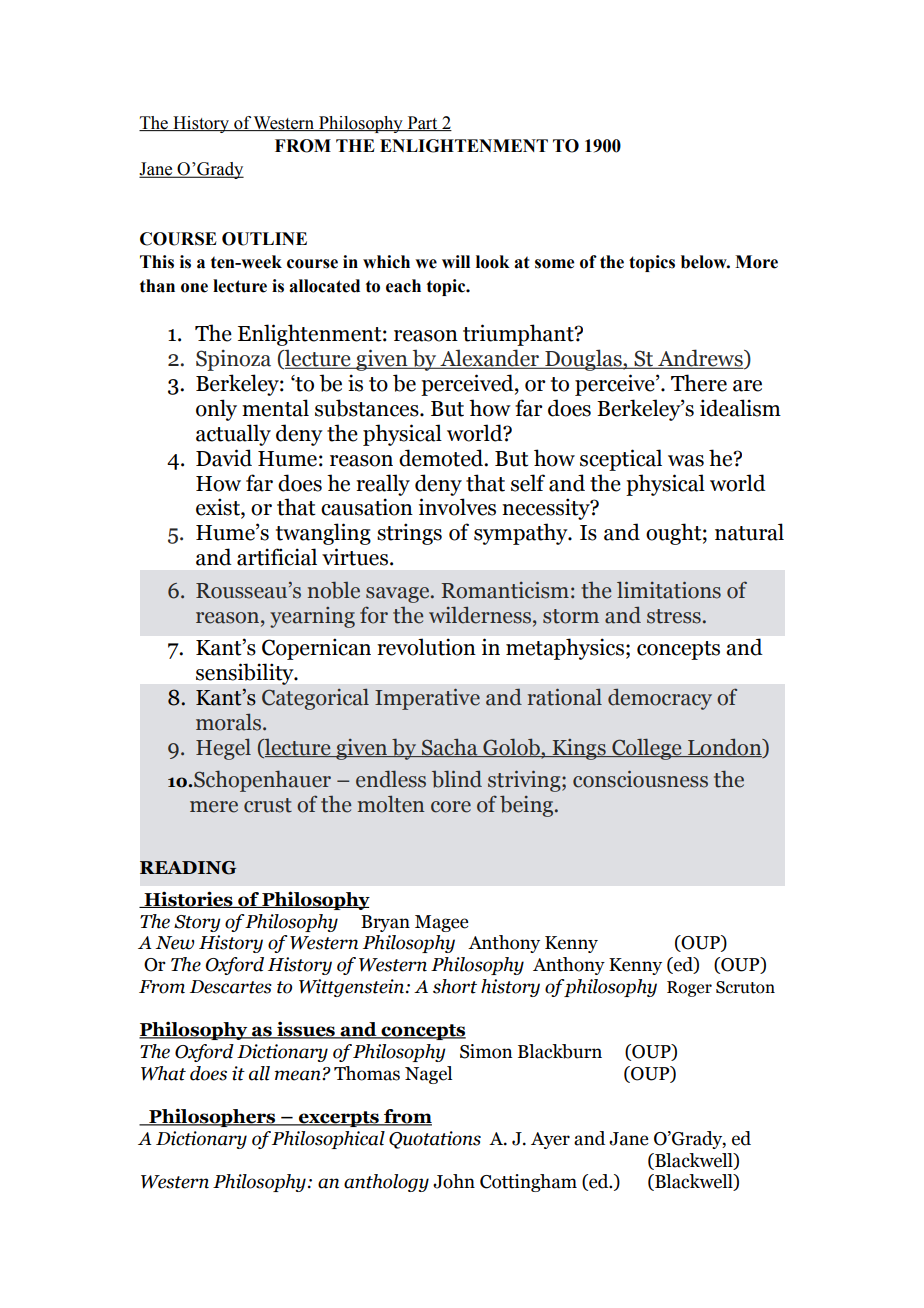 This screenshot has height=1308, width=924. Describe the element at coordinates (490, 359) in the screenshot. I see `Alexander` at that location.
